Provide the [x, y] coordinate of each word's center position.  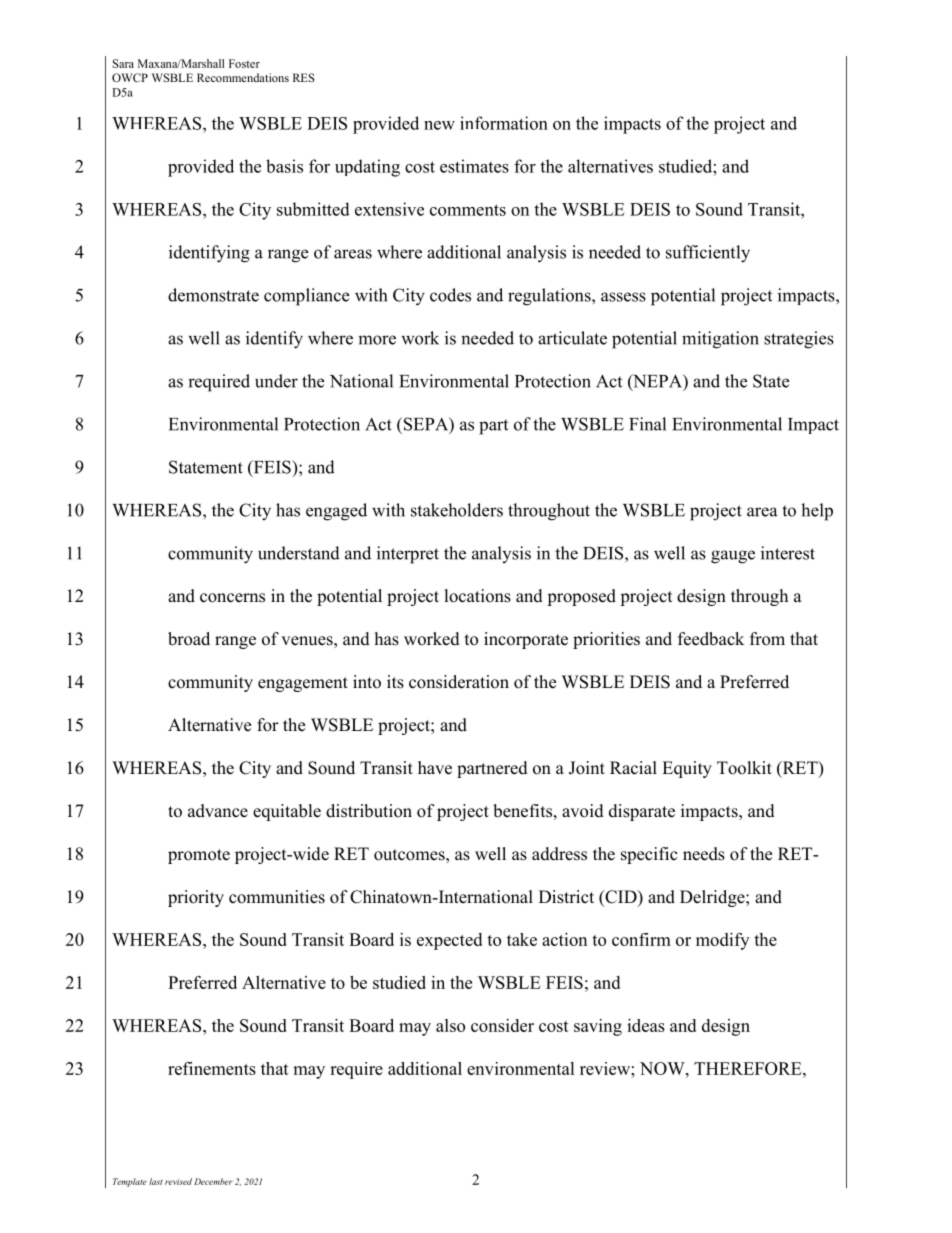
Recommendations [243, 77]
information [504, 123]
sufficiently [708, 254]
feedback [711, 639]
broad [189, 639]
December [213, 1181]
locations [478, 596]
